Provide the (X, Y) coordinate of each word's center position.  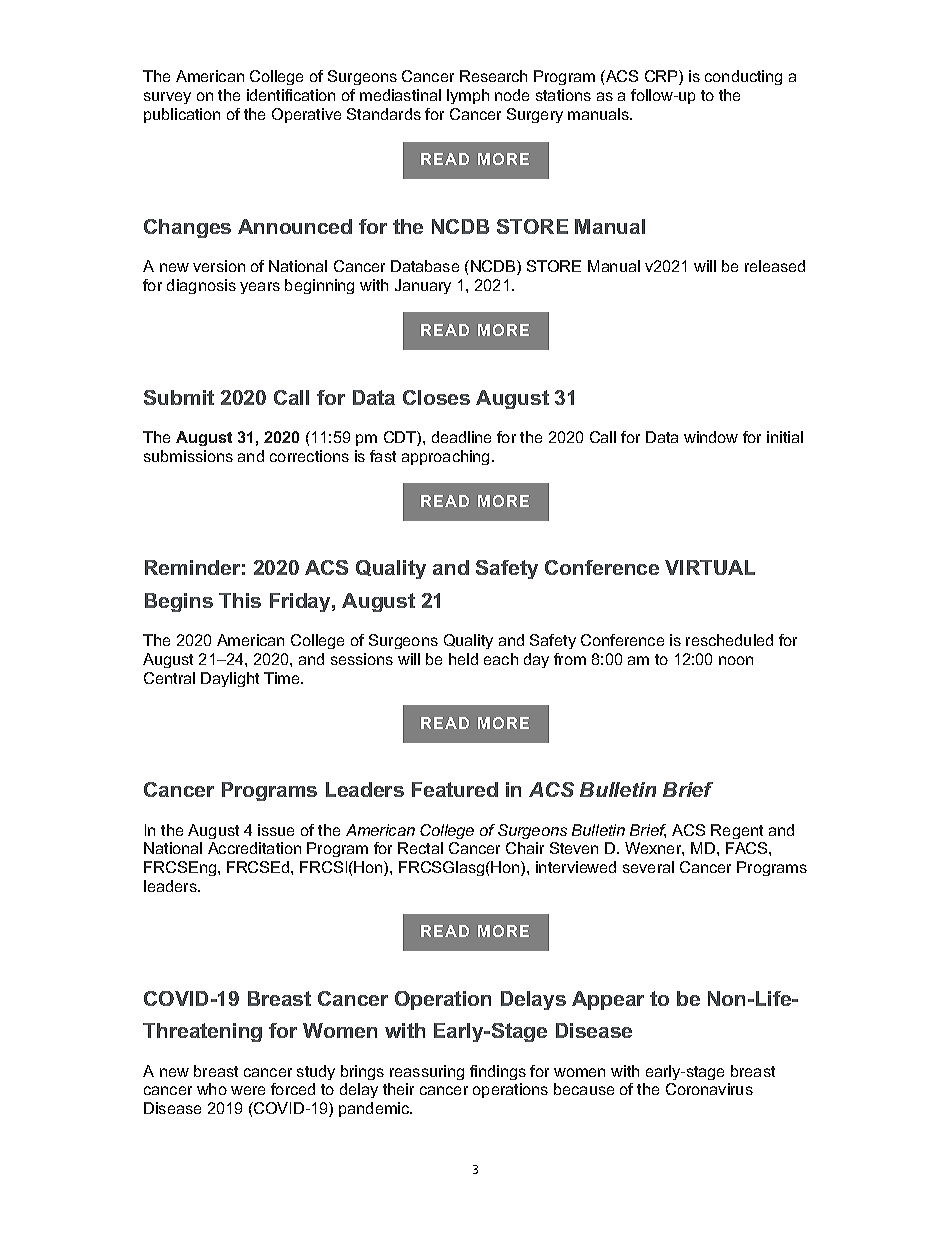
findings (498, 1072)
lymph (468, 96)
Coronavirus (709, 1089)
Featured (455, 789)
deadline (461, 437)
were (248, 1090)
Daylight (230, 679)
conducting (743, 77)
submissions (188, 456)
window (711, 437)
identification (291, 95)
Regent (737, 831)
